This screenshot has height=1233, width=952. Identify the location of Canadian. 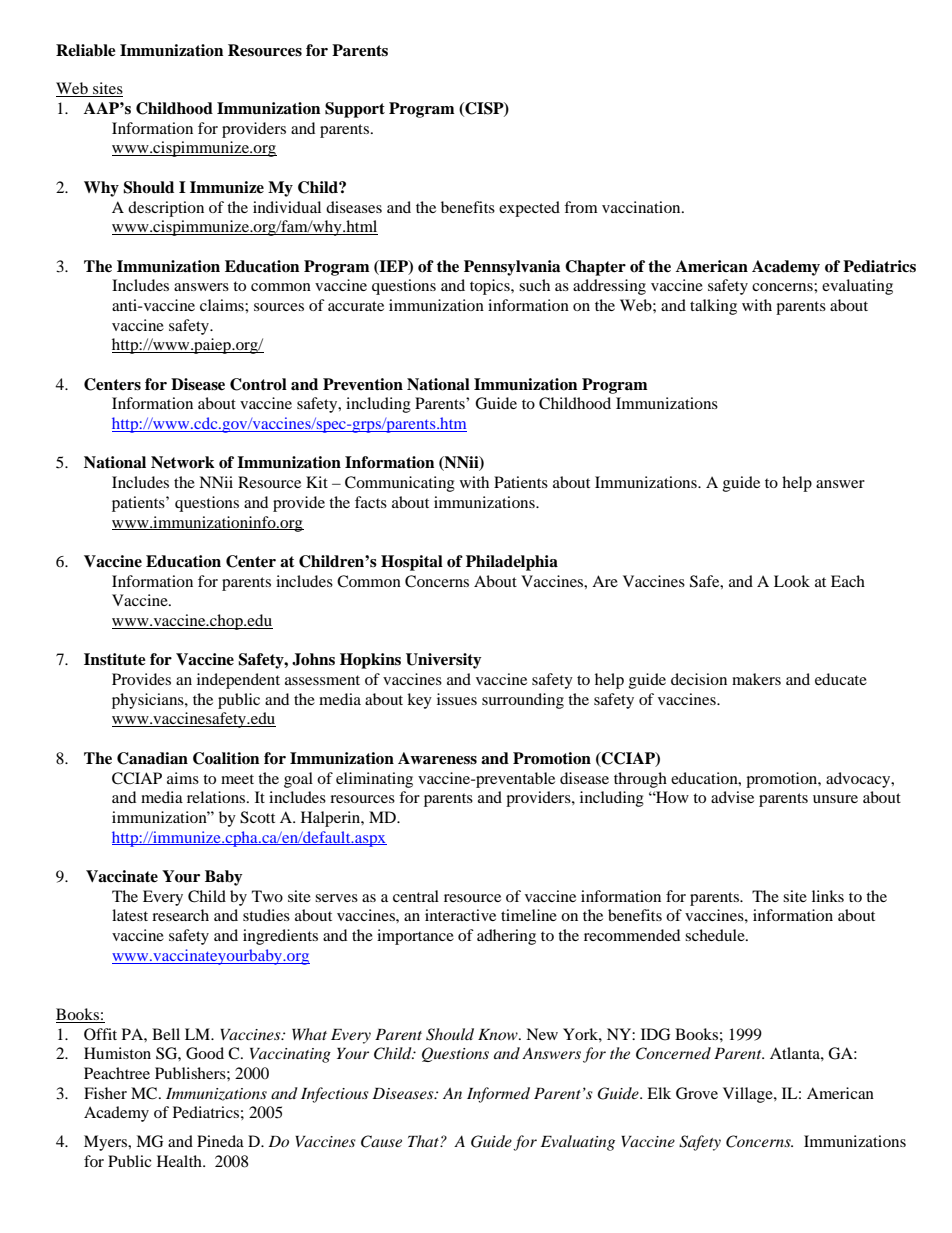
(152, 758).
